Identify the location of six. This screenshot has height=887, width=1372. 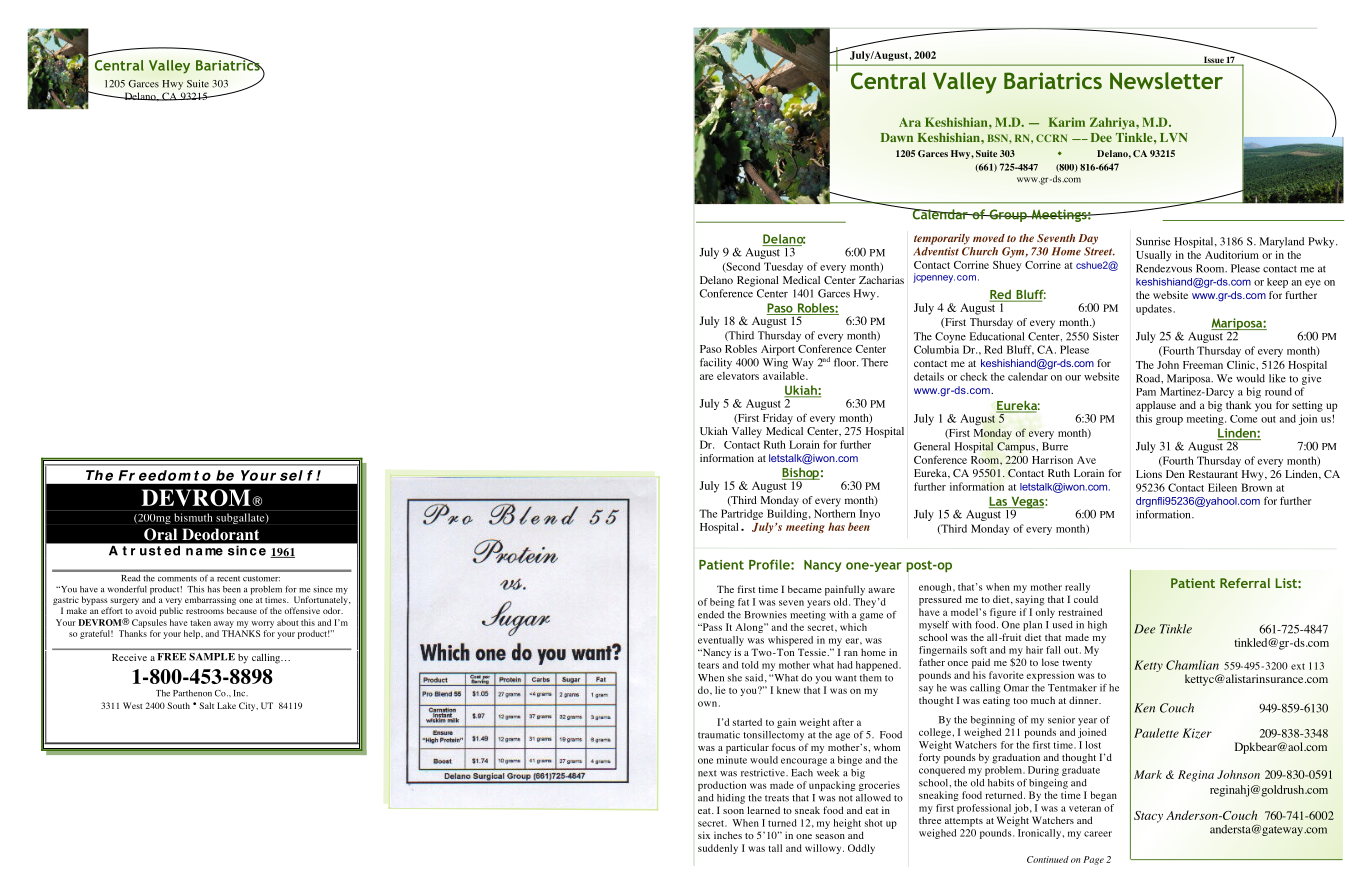
(704, 835).
